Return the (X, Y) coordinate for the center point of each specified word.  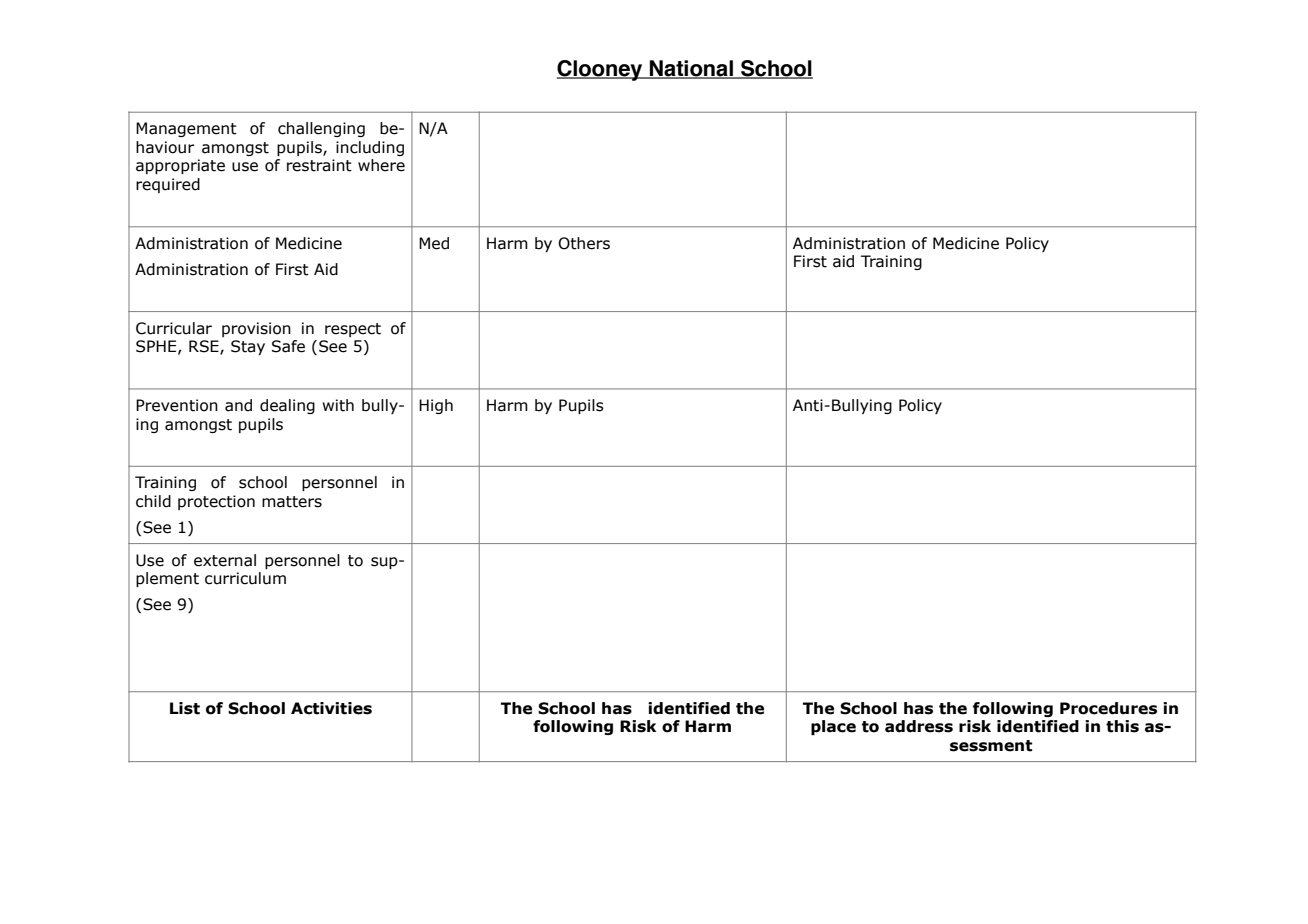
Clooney (601, 70)
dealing (287, 406)
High (436, 406)
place (833, 727)
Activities (331, 708)
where (381, 165)
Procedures (1108, 708)
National (691, 69)
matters (292, 502)
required (168, 185)
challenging (321, 129)
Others (584, 243)
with (338, 405)
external (225, 560)
